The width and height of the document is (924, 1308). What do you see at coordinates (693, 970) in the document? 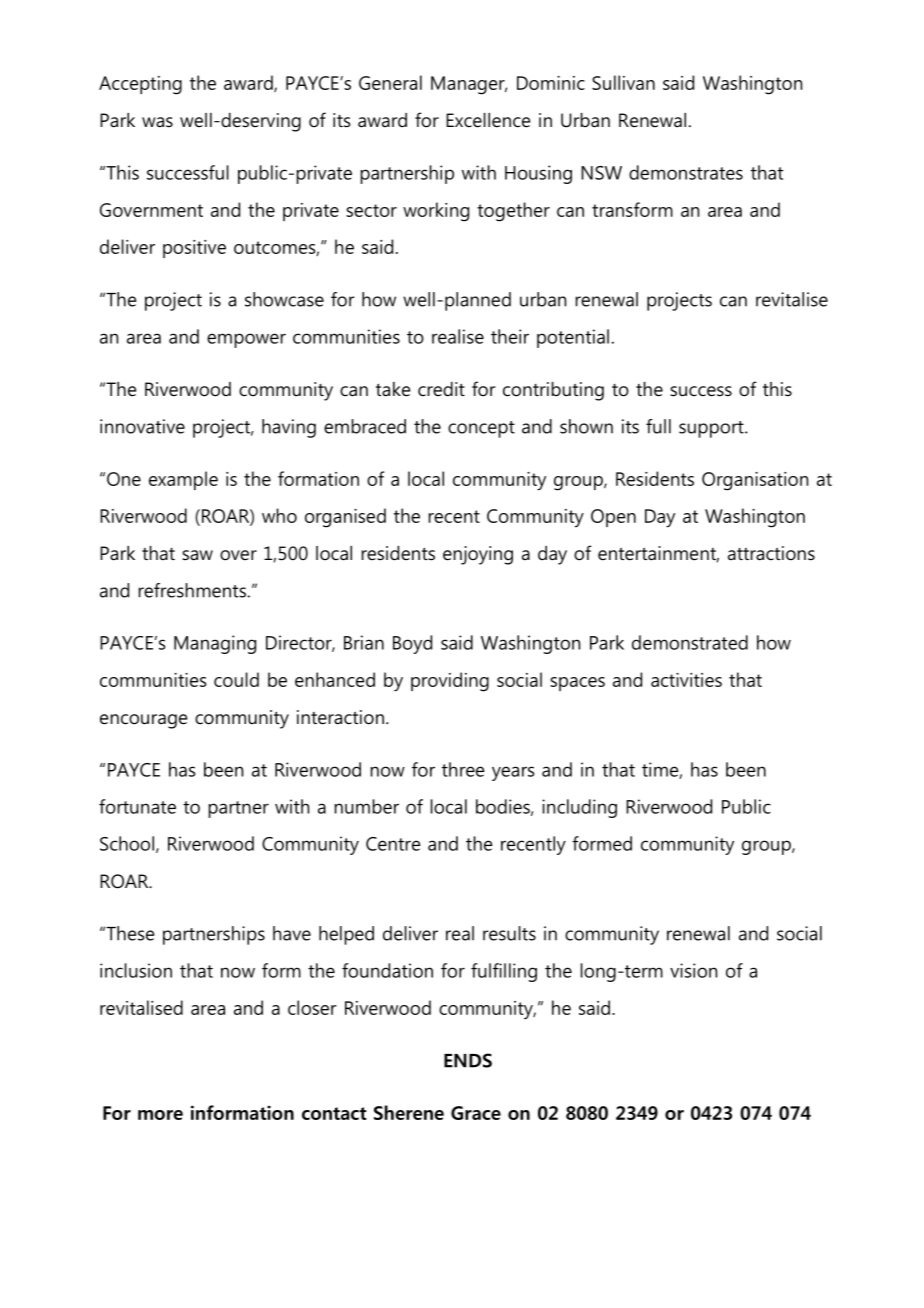
I see `vision` at bounding box center [693, 970].
